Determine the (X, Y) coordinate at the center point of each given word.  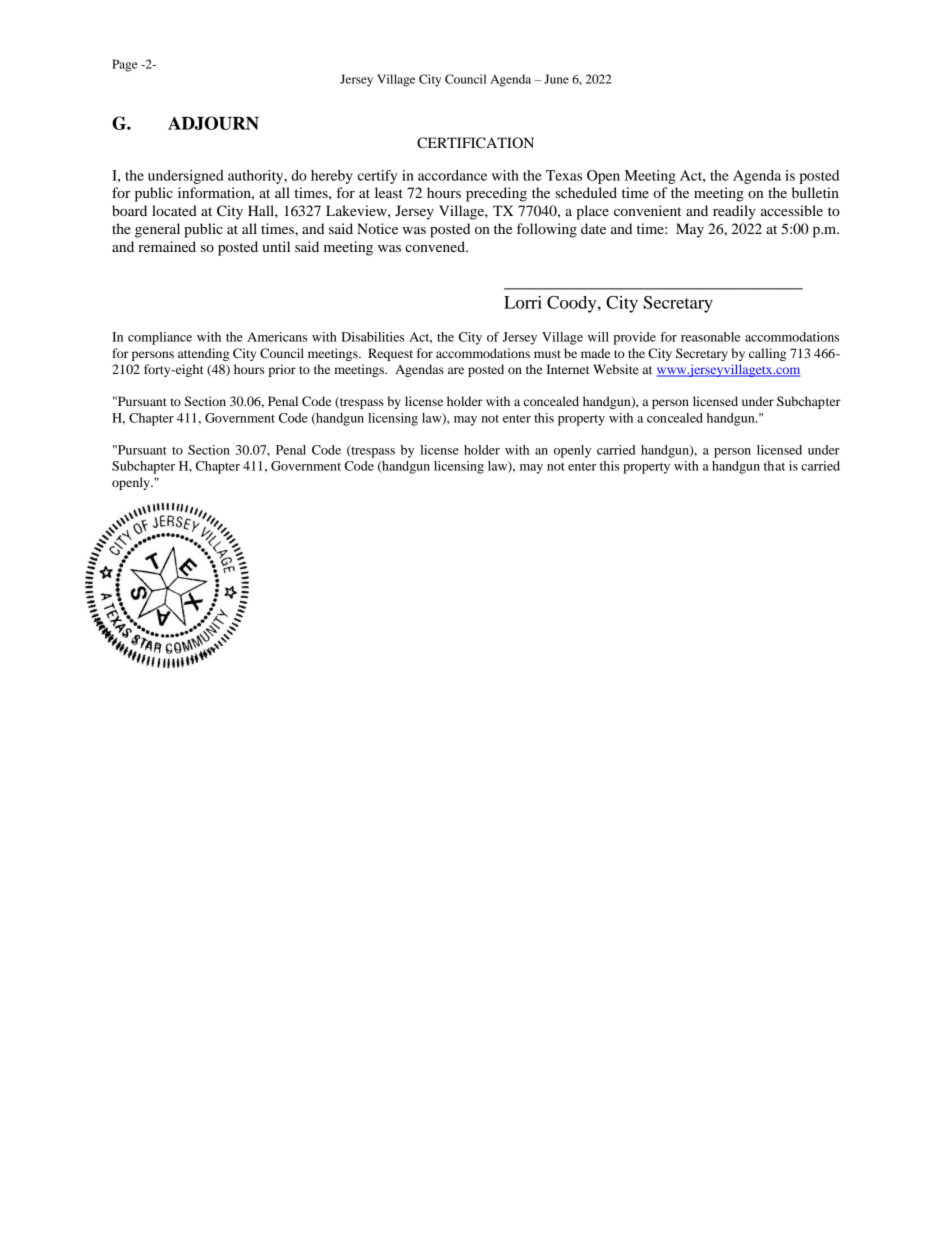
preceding (496, 194)
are (456, 370)
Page (124, 65)
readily (734, 212)
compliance (160, 338)
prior (282, 370)
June (556, 79)
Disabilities (372, 337)
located (174, 210)
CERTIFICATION (475, 143)
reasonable (711, 337)
